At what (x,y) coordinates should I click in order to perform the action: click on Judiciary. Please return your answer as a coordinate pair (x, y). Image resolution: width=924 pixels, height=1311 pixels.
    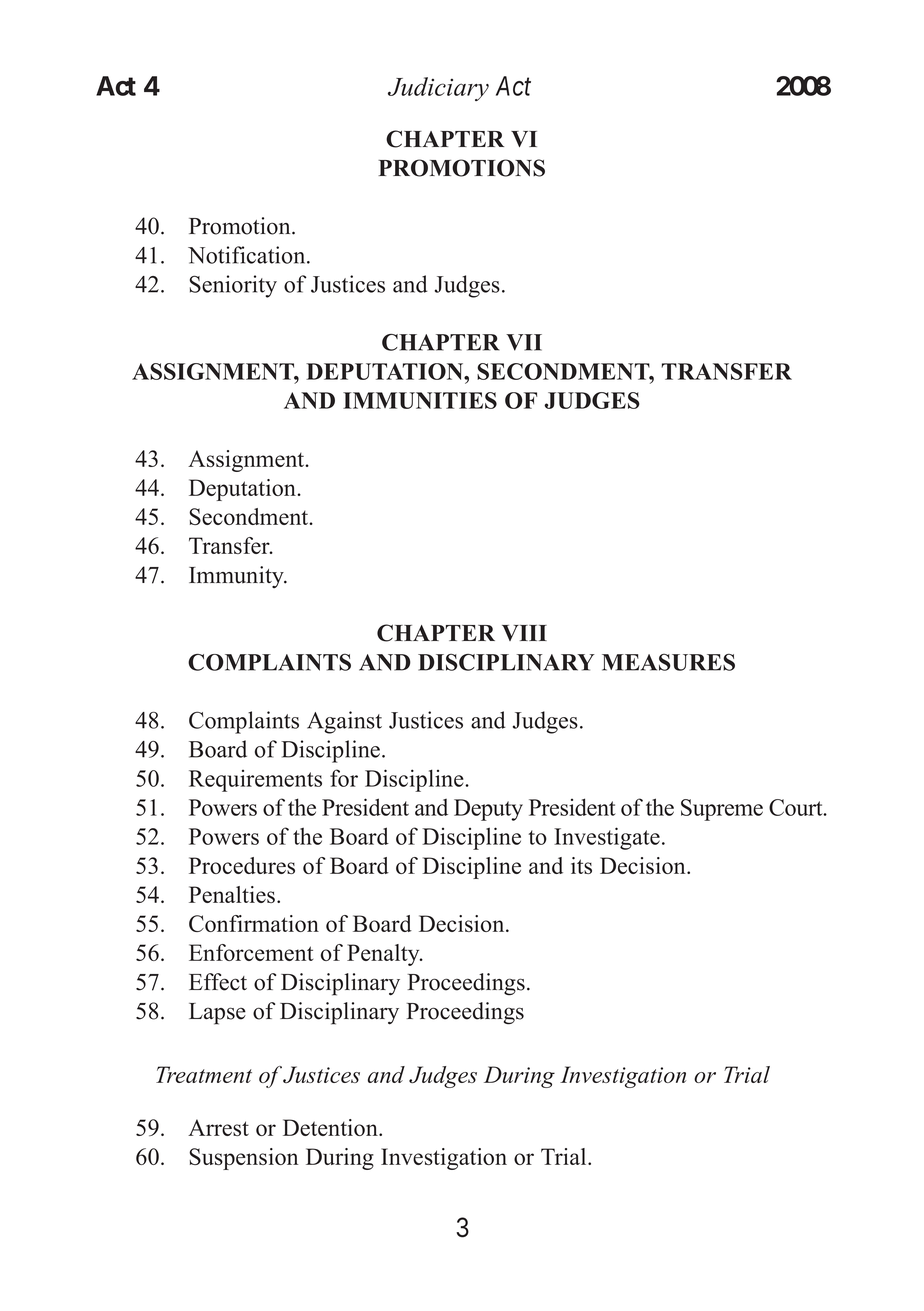
    Looking at the image, I should click on (438, 89).
